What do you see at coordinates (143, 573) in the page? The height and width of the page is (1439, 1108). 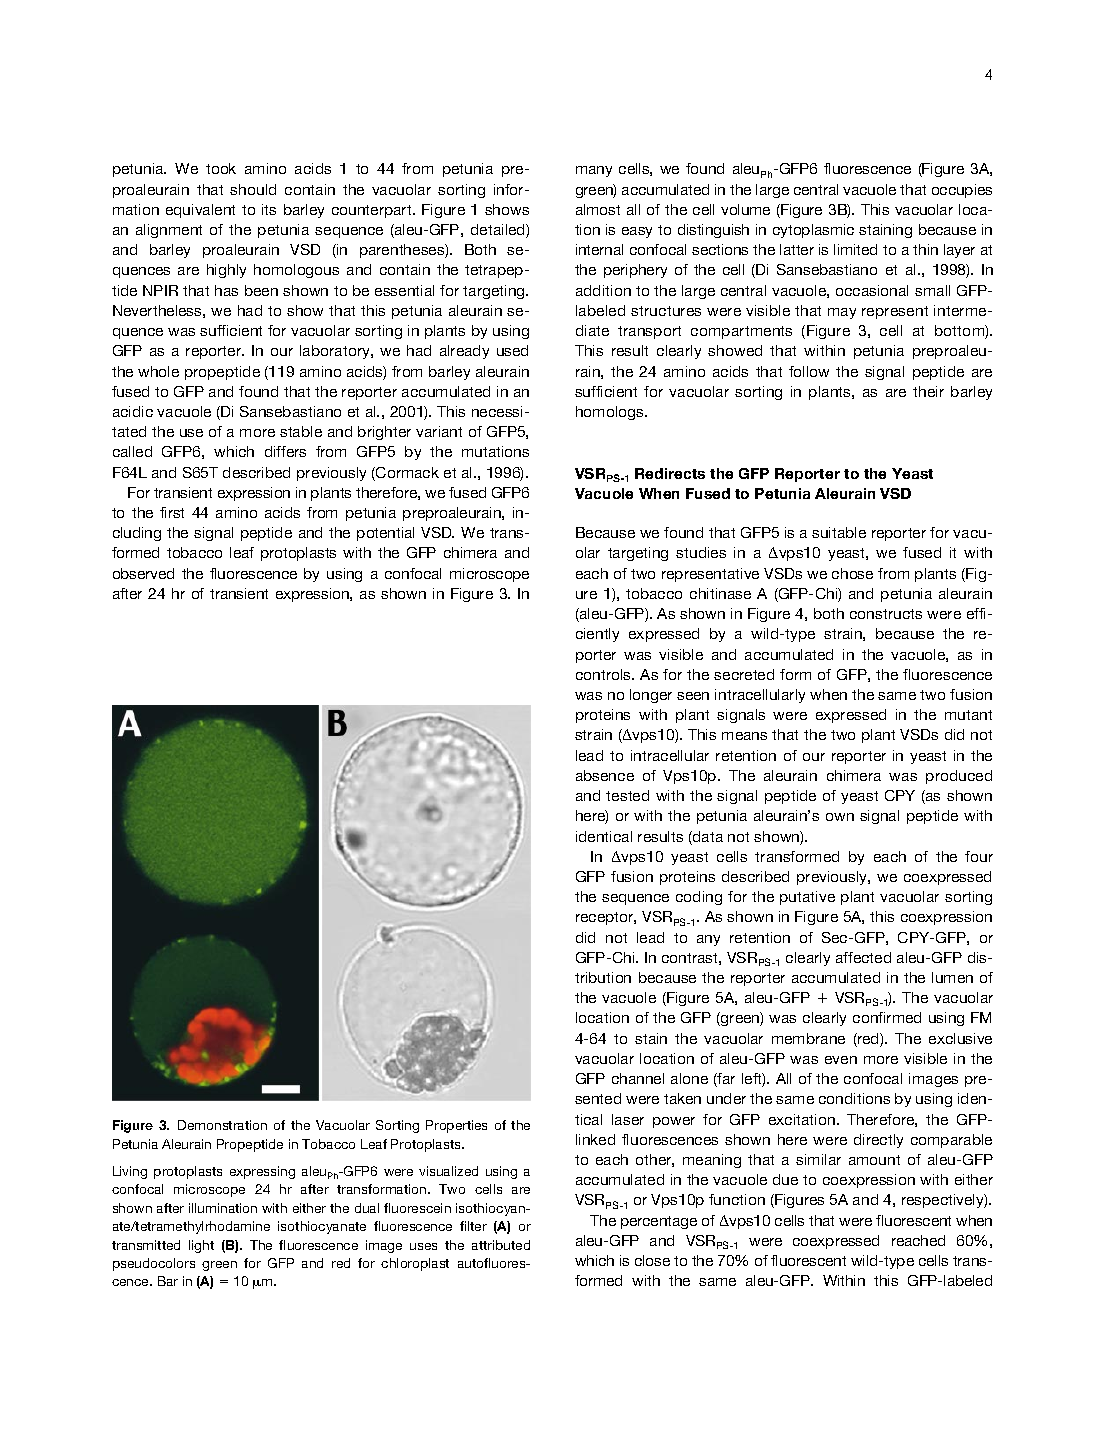 I see `observed` at bounding box center [143, 573].
